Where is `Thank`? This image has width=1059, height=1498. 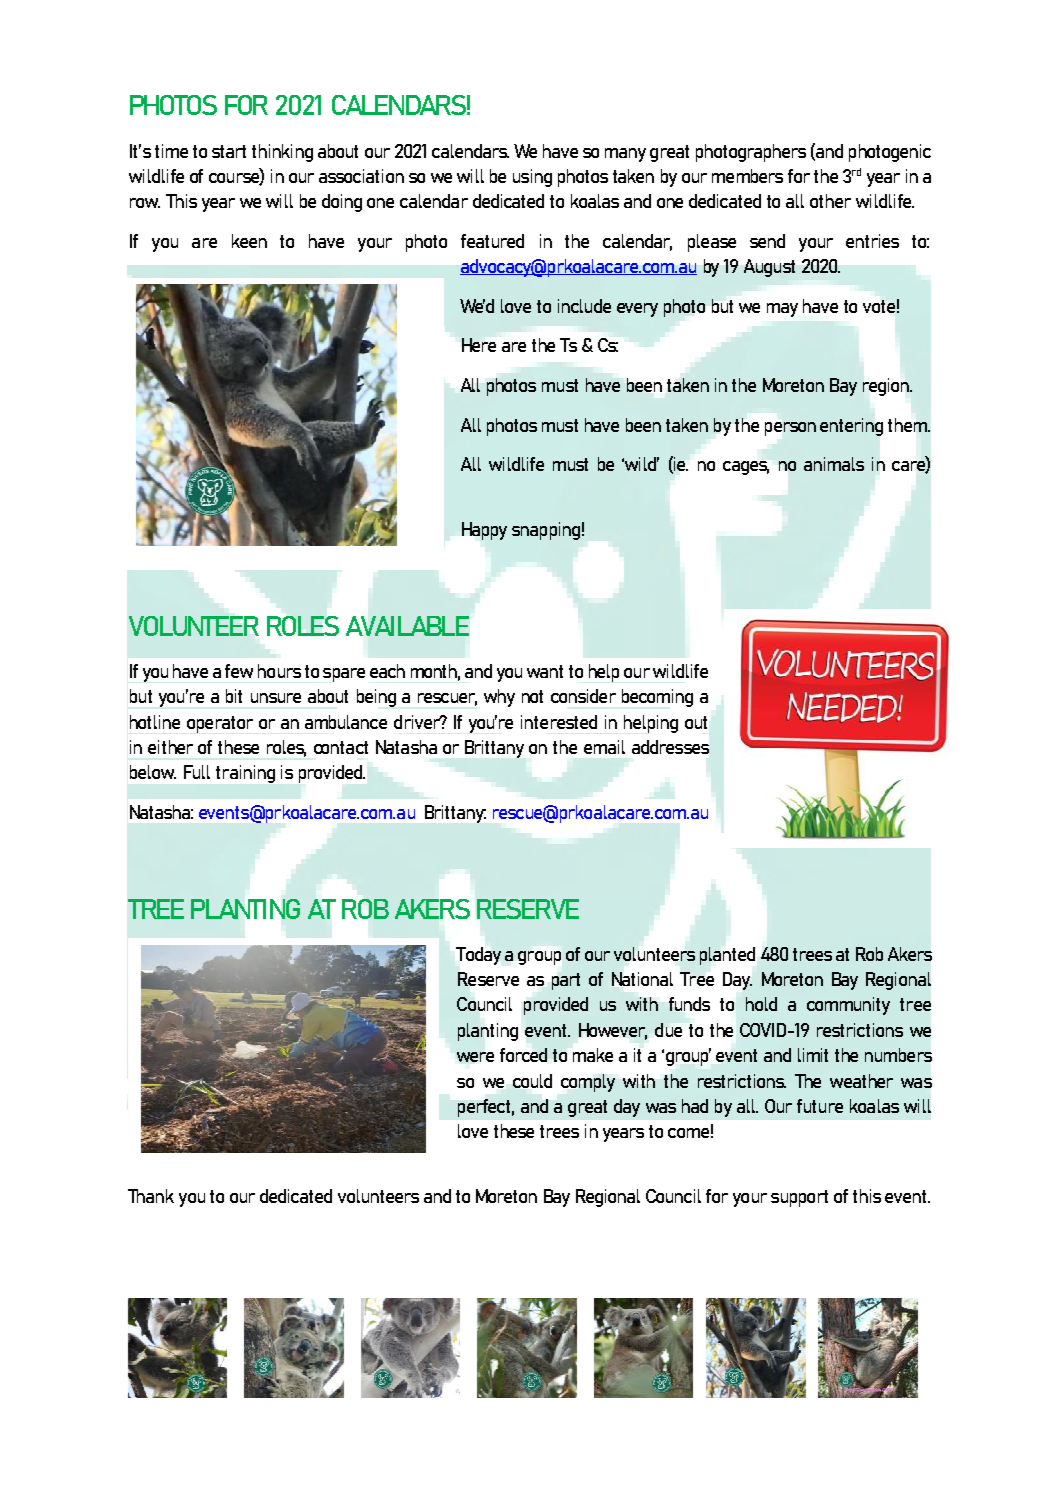
Thank is located at coordinates (151, 1196).
